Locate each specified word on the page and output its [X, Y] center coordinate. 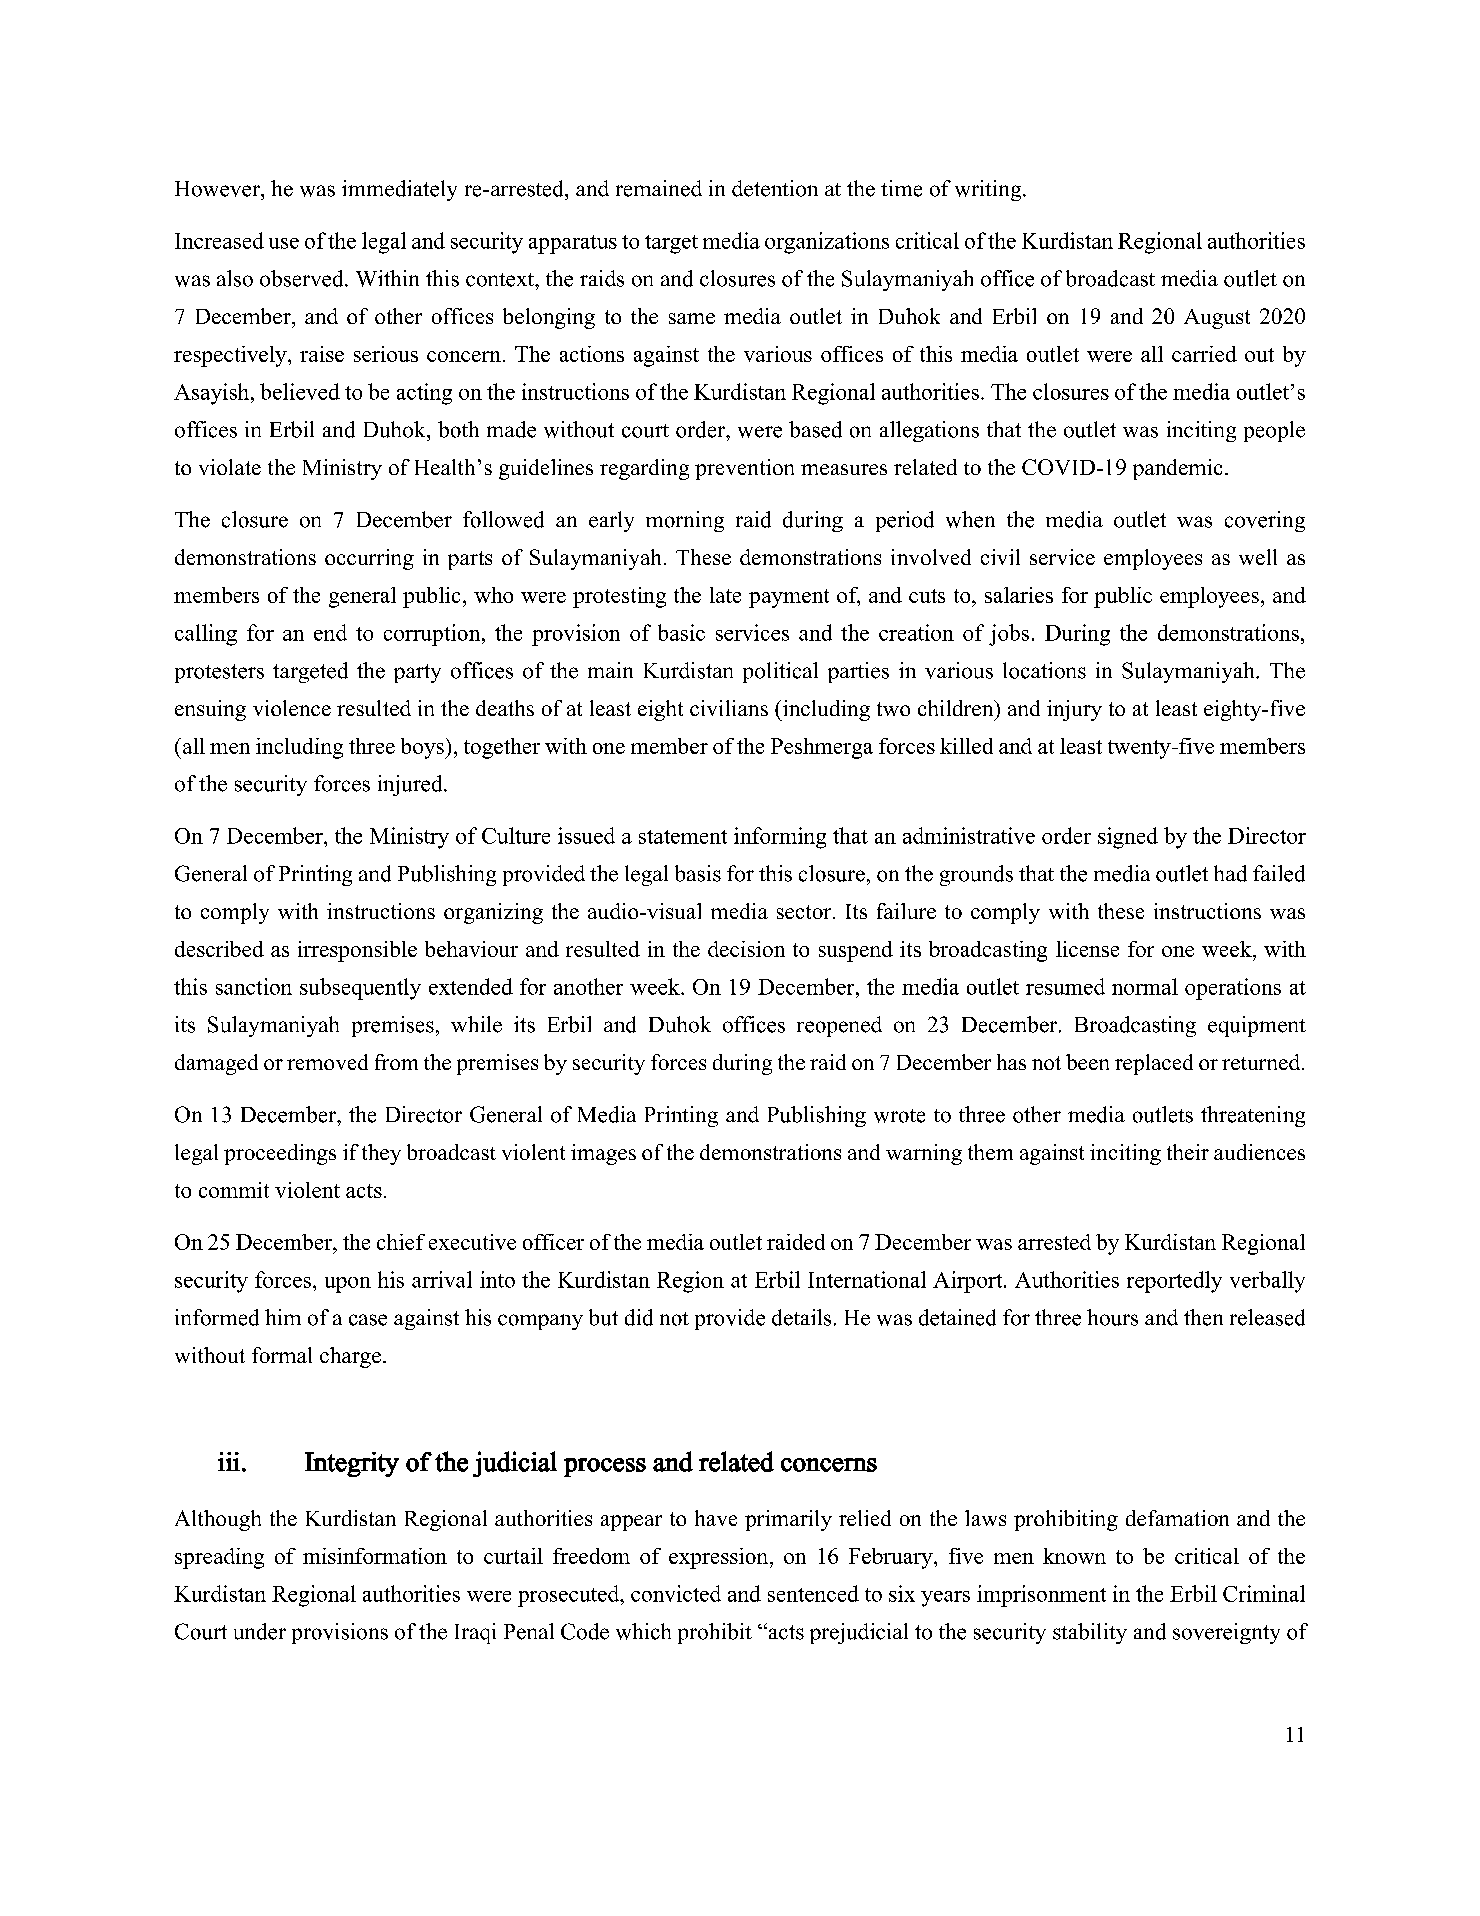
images [603, 1154]
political [780, 672]
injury [1074, 710]
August [1217, 319]
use [284, 243]
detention [775, 188]
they [381, 1154]
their [1188, 1152]
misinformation [375, 1556]
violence [292, 708]
